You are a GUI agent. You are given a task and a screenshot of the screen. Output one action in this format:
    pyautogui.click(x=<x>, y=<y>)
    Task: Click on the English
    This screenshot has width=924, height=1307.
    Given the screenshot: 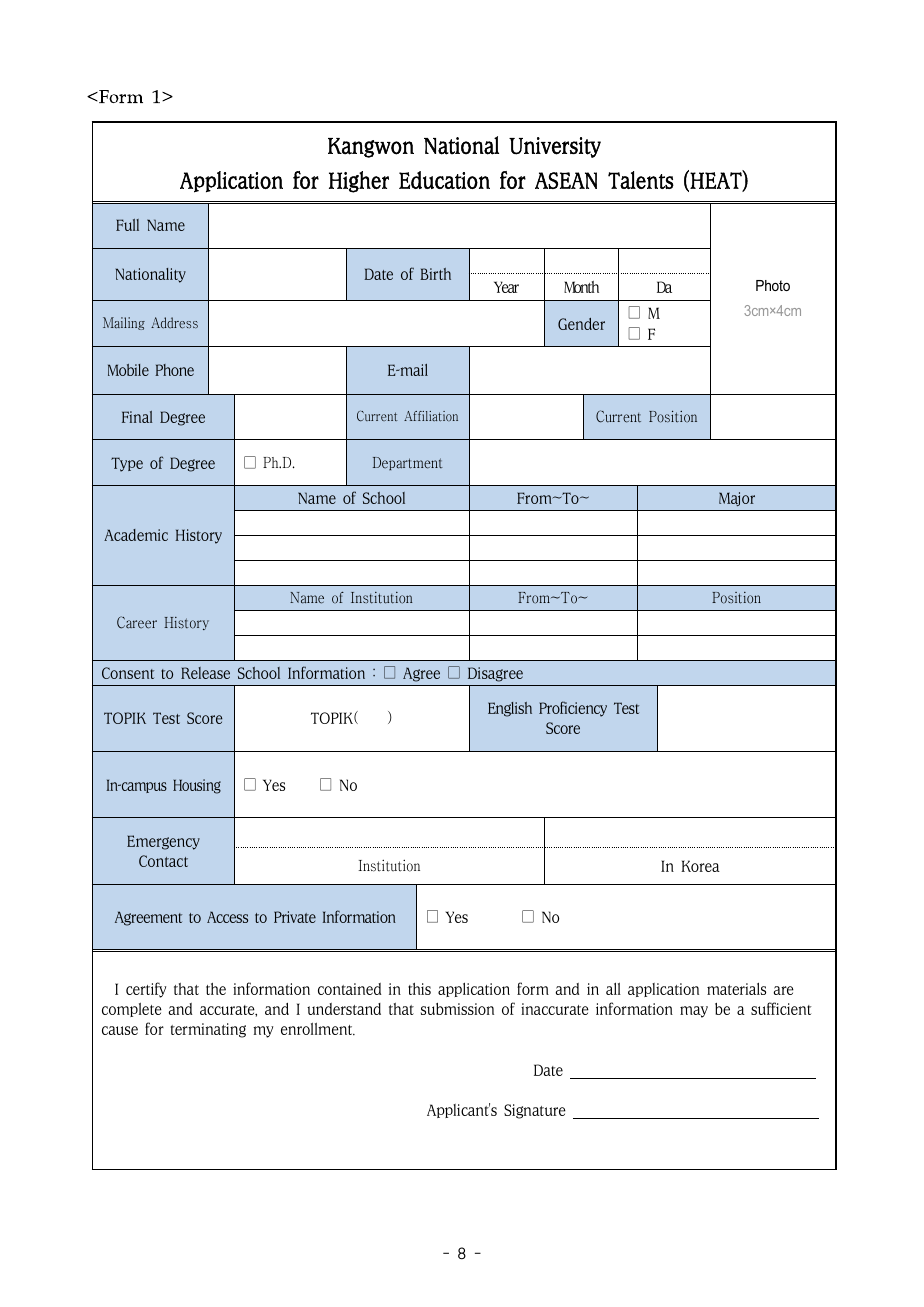 What is the action you would take?
    pyautogui.click(x=510, y=709)
